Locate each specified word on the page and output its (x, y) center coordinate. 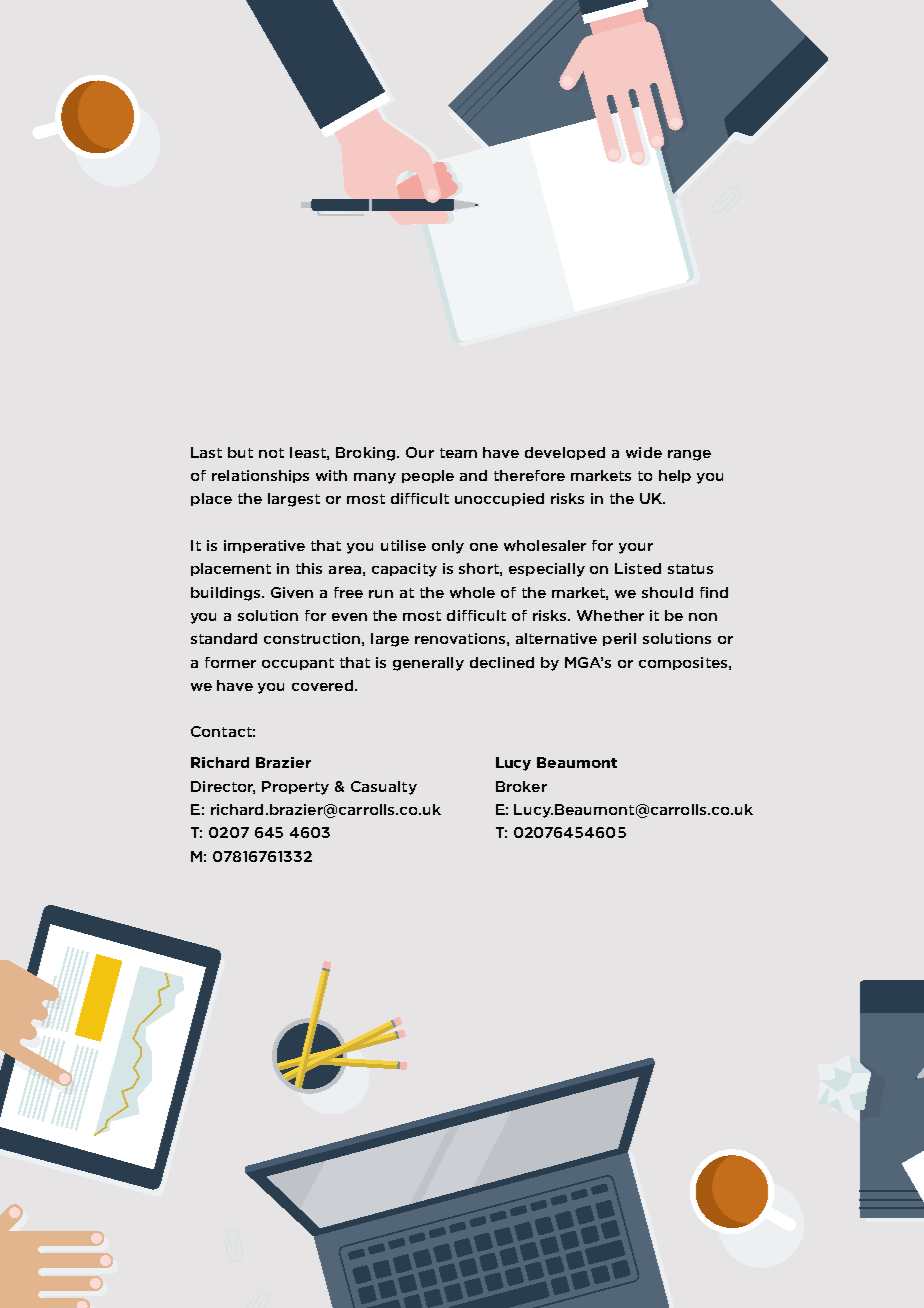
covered (322, 685)
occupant (298, 664)
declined (502, 662)
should (667, 592)
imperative (264, 546)
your (636, 548)
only (448, 547)
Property (295, 788)
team (458, 453)
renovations (460, 638)
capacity (404, 570)
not (271, 453)
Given (292, 592)
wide (644, 452)
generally (428, 664)
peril (619, 639)
